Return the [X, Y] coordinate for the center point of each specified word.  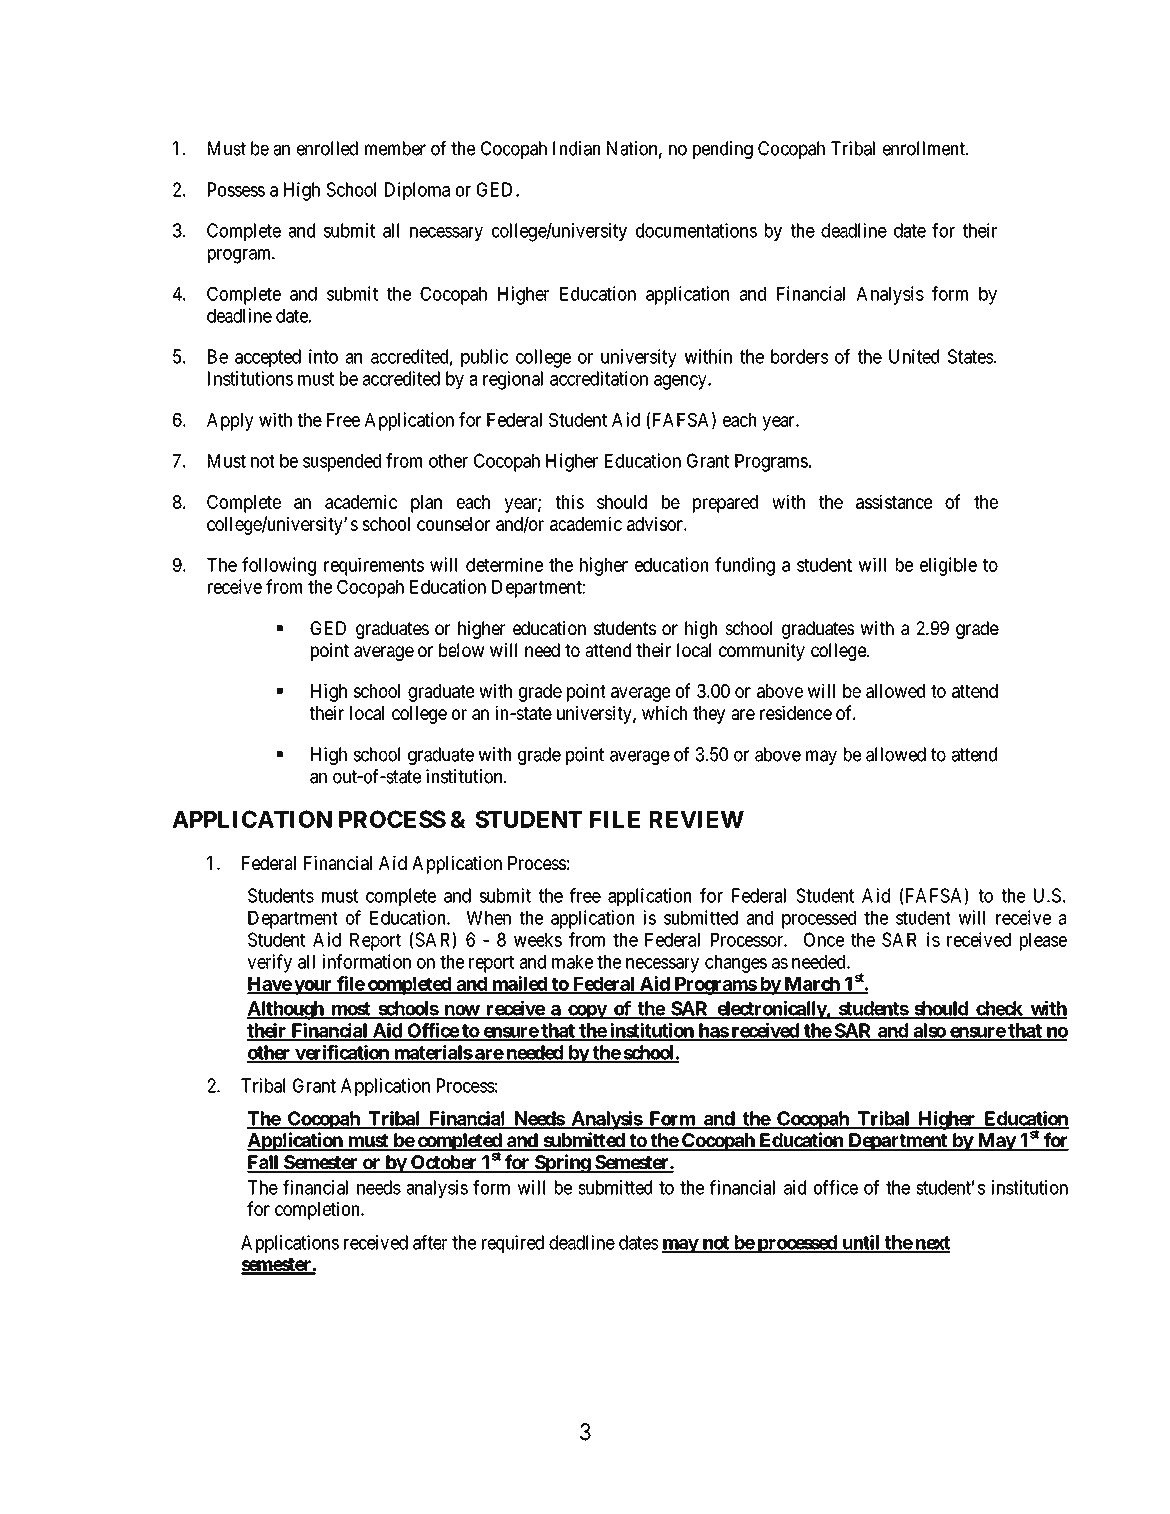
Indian [576, 148]
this [570, 501]
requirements [374, 566]
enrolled [327, 148]
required [513, 1244]
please [1043, 942]
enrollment [925, 148]
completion [318, 1210]
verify [269, 963]
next [931, 1244]
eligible [948, 566]
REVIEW [697, 819]
